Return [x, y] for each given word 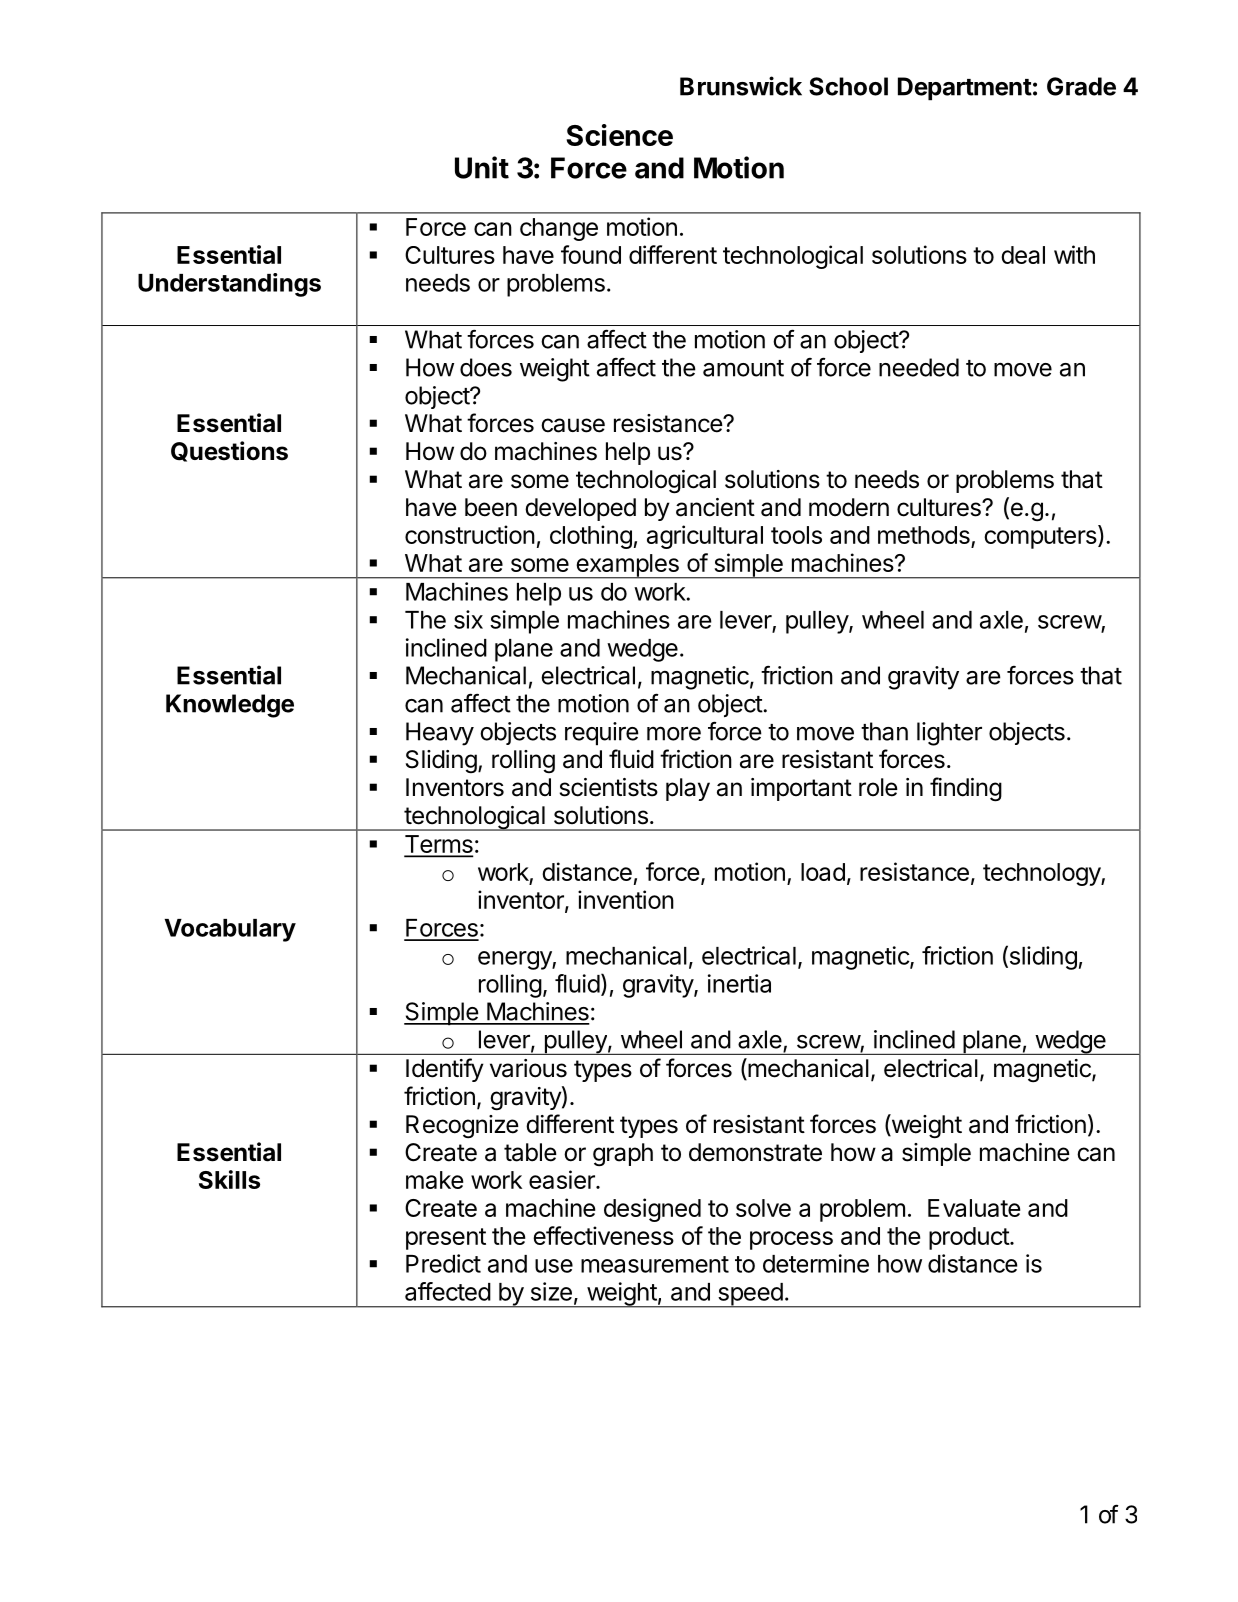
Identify [445, 1070]
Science [620, 135]
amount [743, 368]
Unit [482, 167]
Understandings [229, 285]
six [468, 619]
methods [925, 536]
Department [965, 89]
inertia [739, 983]
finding [966, 789]
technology [1042, 874]
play [688, 789]
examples [627, 566]
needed [919, 367]
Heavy [440, 734]
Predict [443, 1263]
